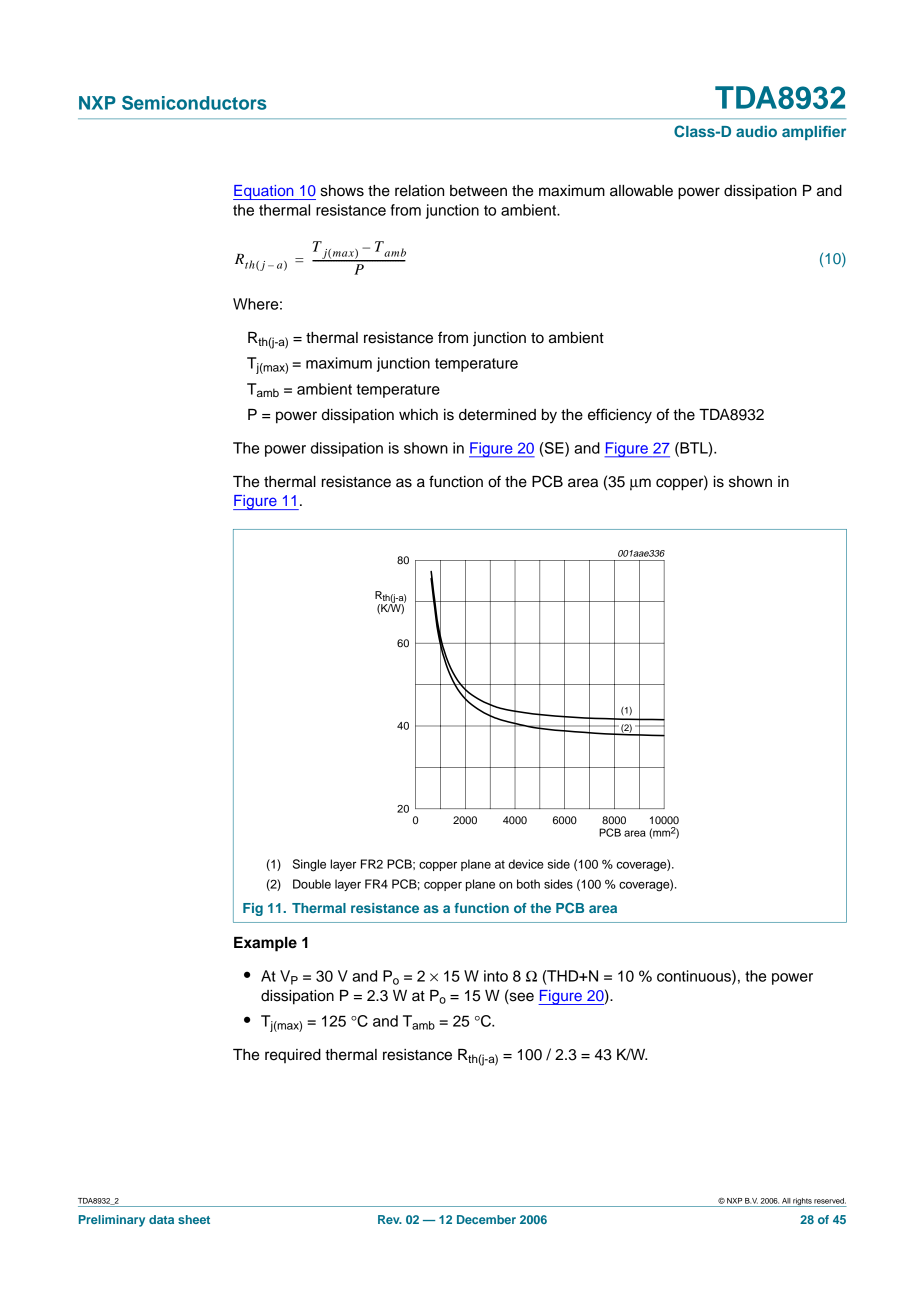  Describe the element at coordinates (525, 864) in the page. I see `device` at that location.
